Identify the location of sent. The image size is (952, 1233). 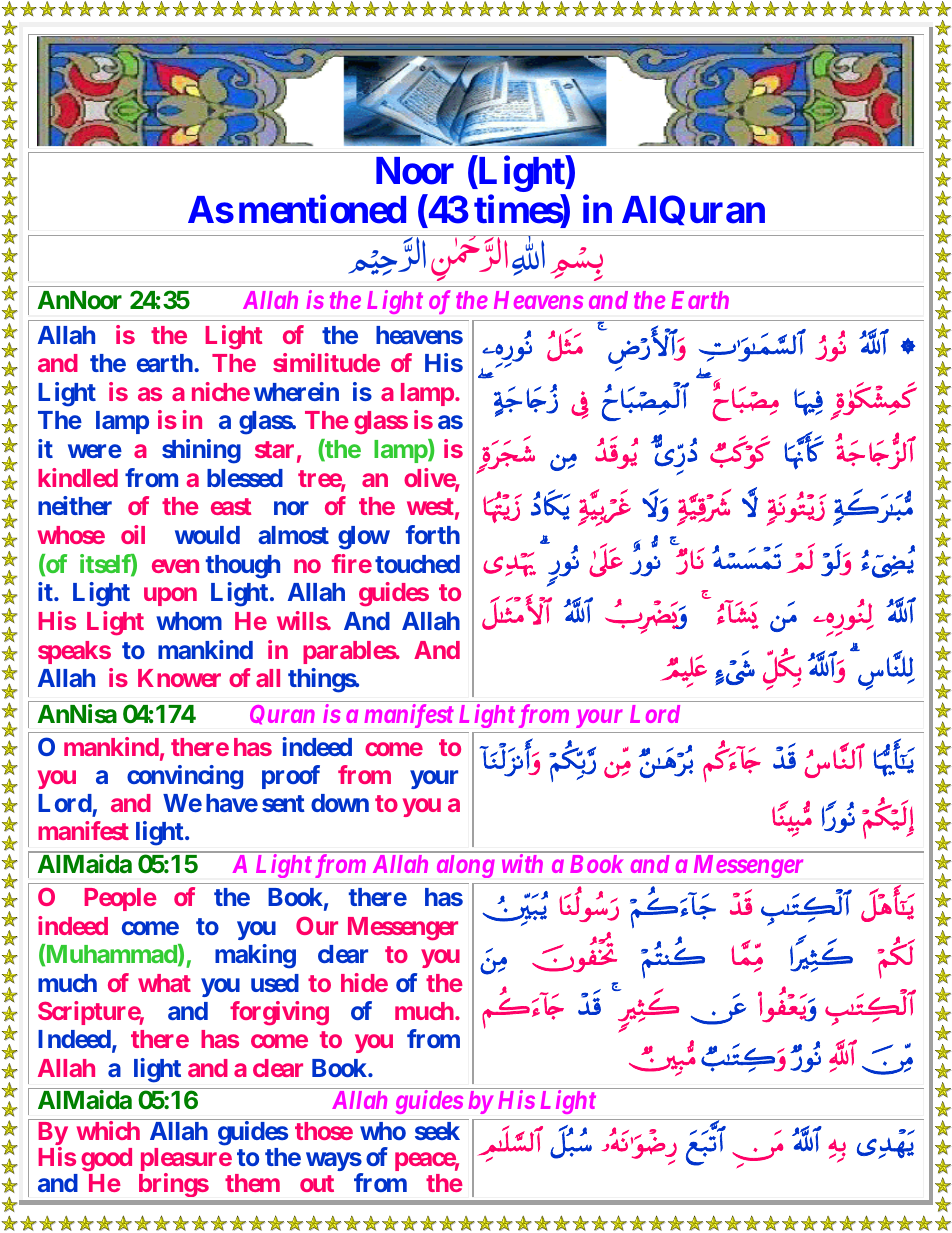
(283, 803).
